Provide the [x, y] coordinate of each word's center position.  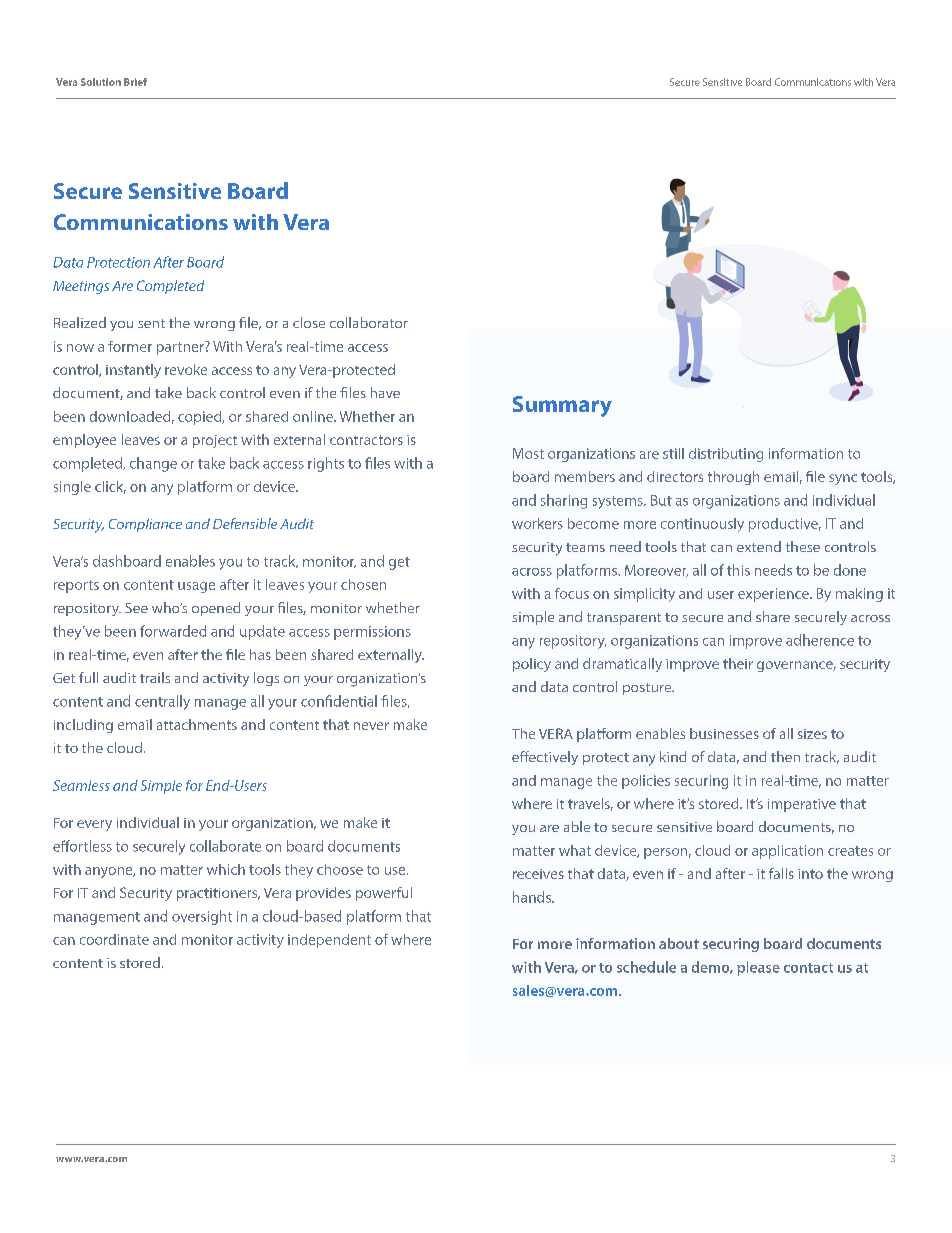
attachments [197, 724]
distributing [726, 455]
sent [151, 323]
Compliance [145, 525]
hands [533, 897]
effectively [545, 758]
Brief [135, 82]
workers [537, 523]
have [385, 392]
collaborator [369, 322]
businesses [724, 733]
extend [759, 546]
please [758, 968]
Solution [101, 82]
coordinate [114, 939]
